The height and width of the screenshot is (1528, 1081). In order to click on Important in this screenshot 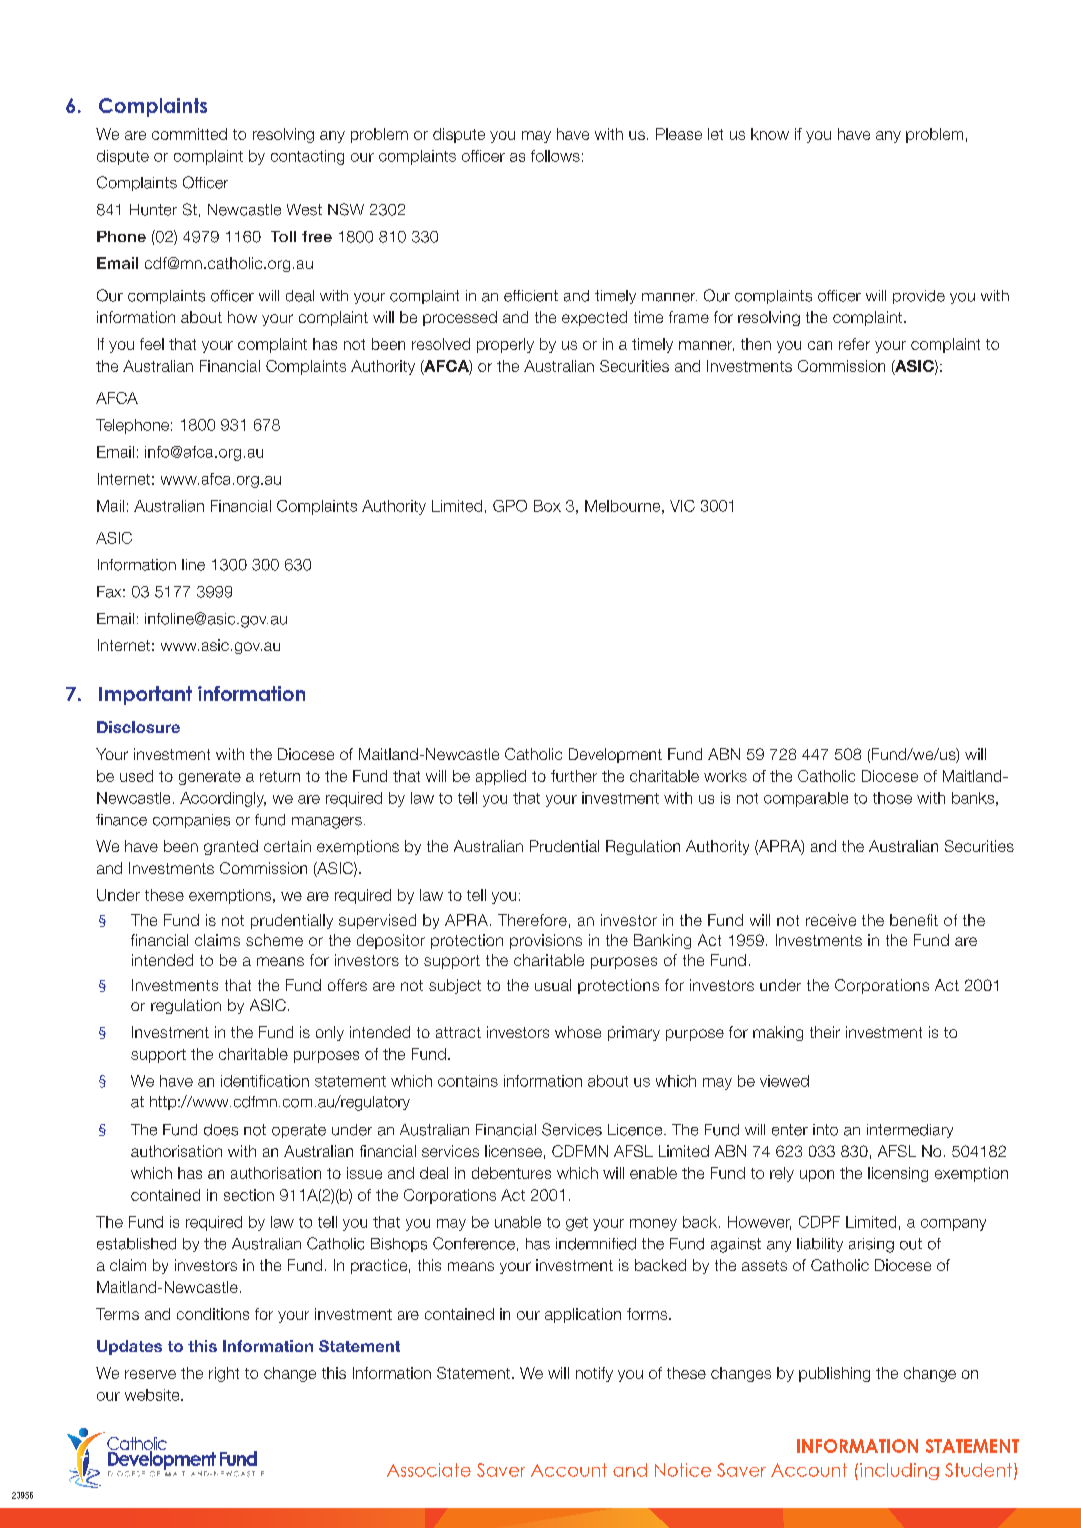, I will do `click(145, 695)`.
